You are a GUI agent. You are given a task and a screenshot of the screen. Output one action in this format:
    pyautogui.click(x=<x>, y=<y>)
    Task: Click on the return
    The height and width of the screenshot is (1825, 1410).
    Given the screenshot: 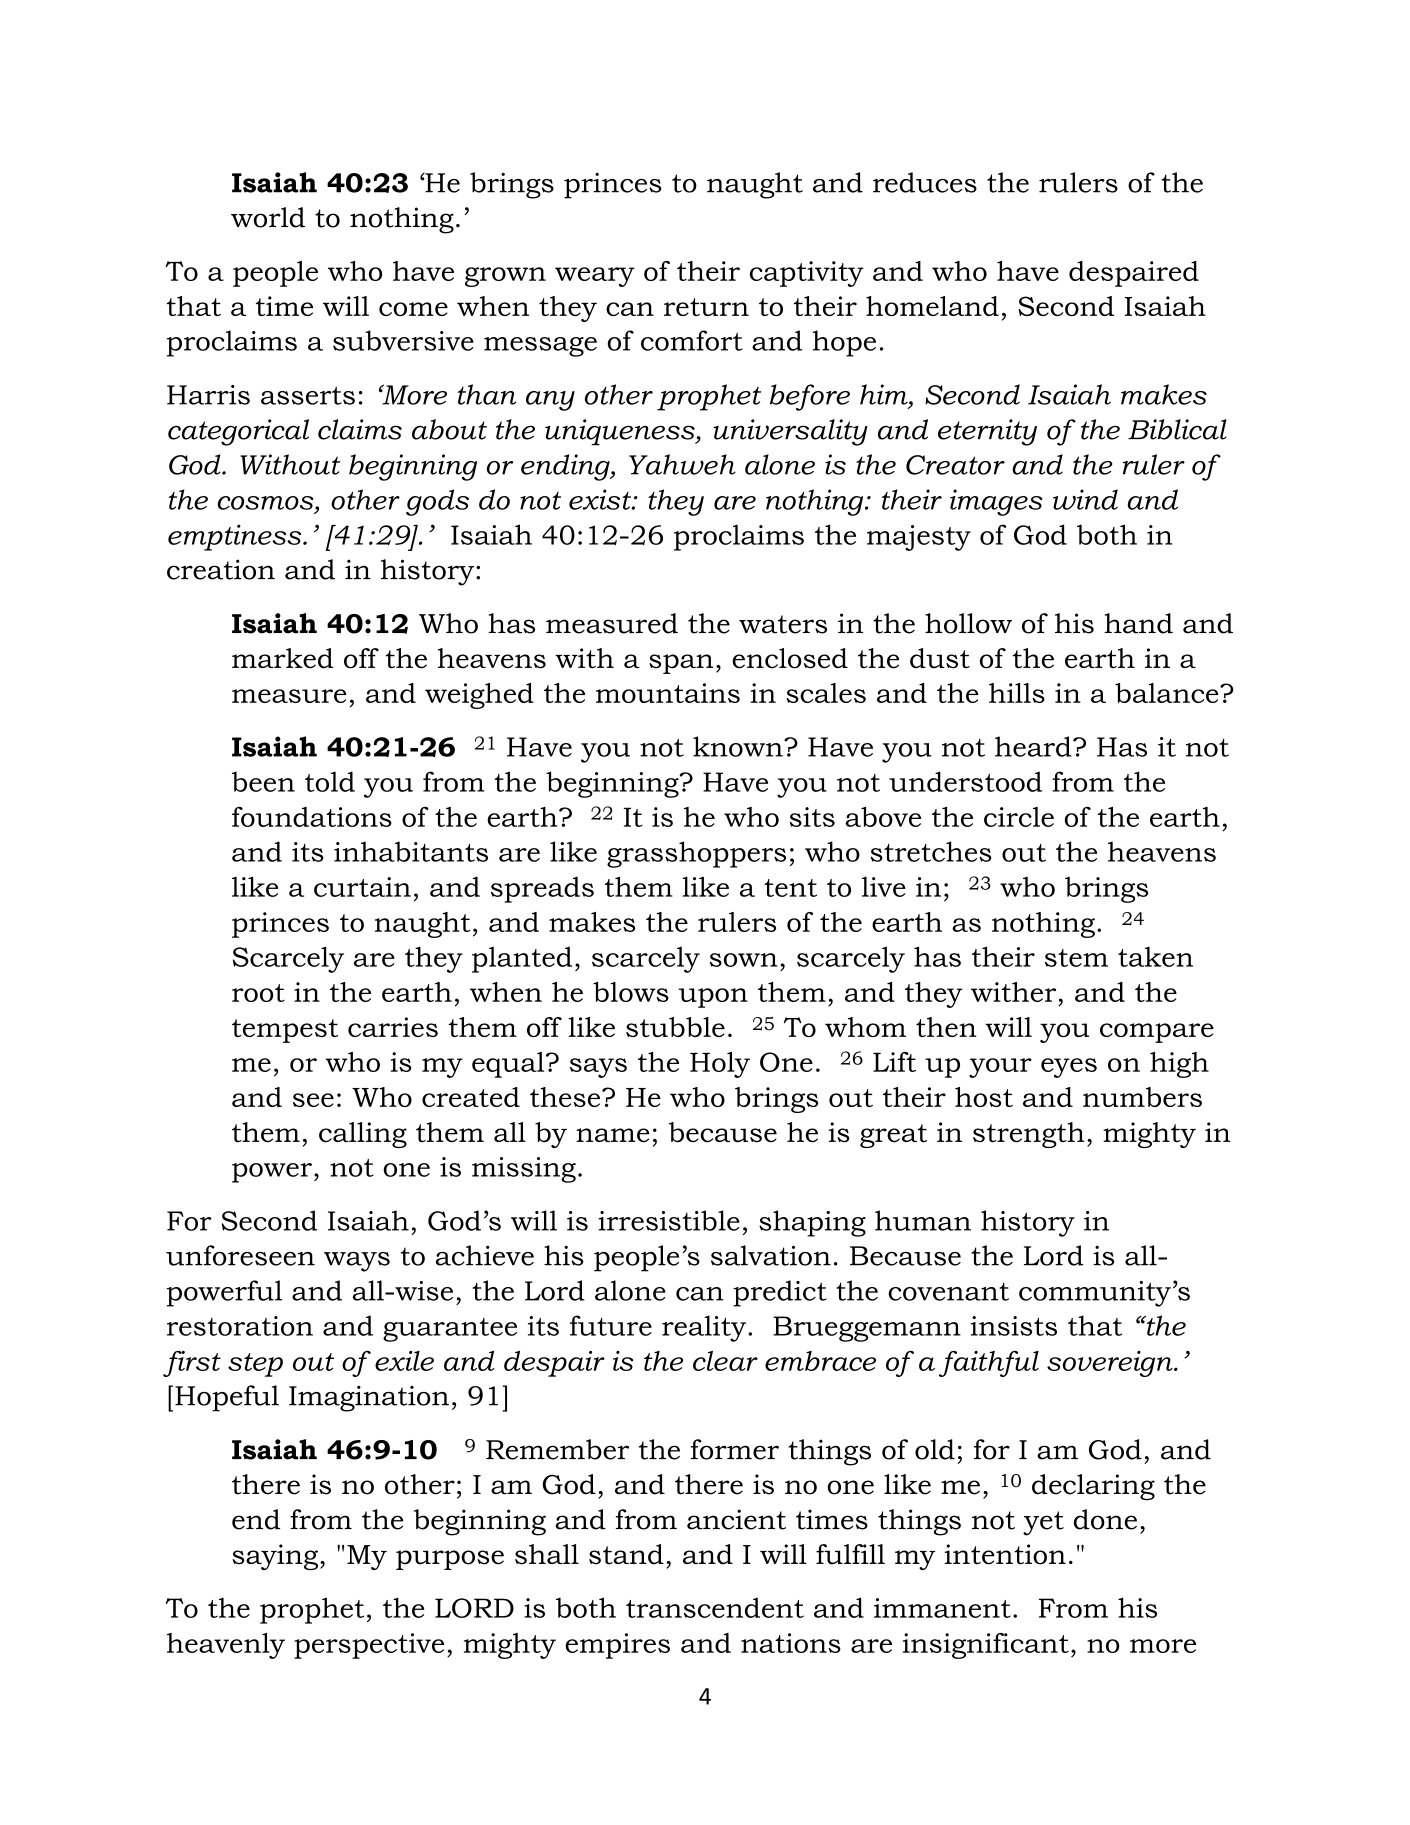 What is the action you would take?
    pyautogui.click(x=706, y=307)
